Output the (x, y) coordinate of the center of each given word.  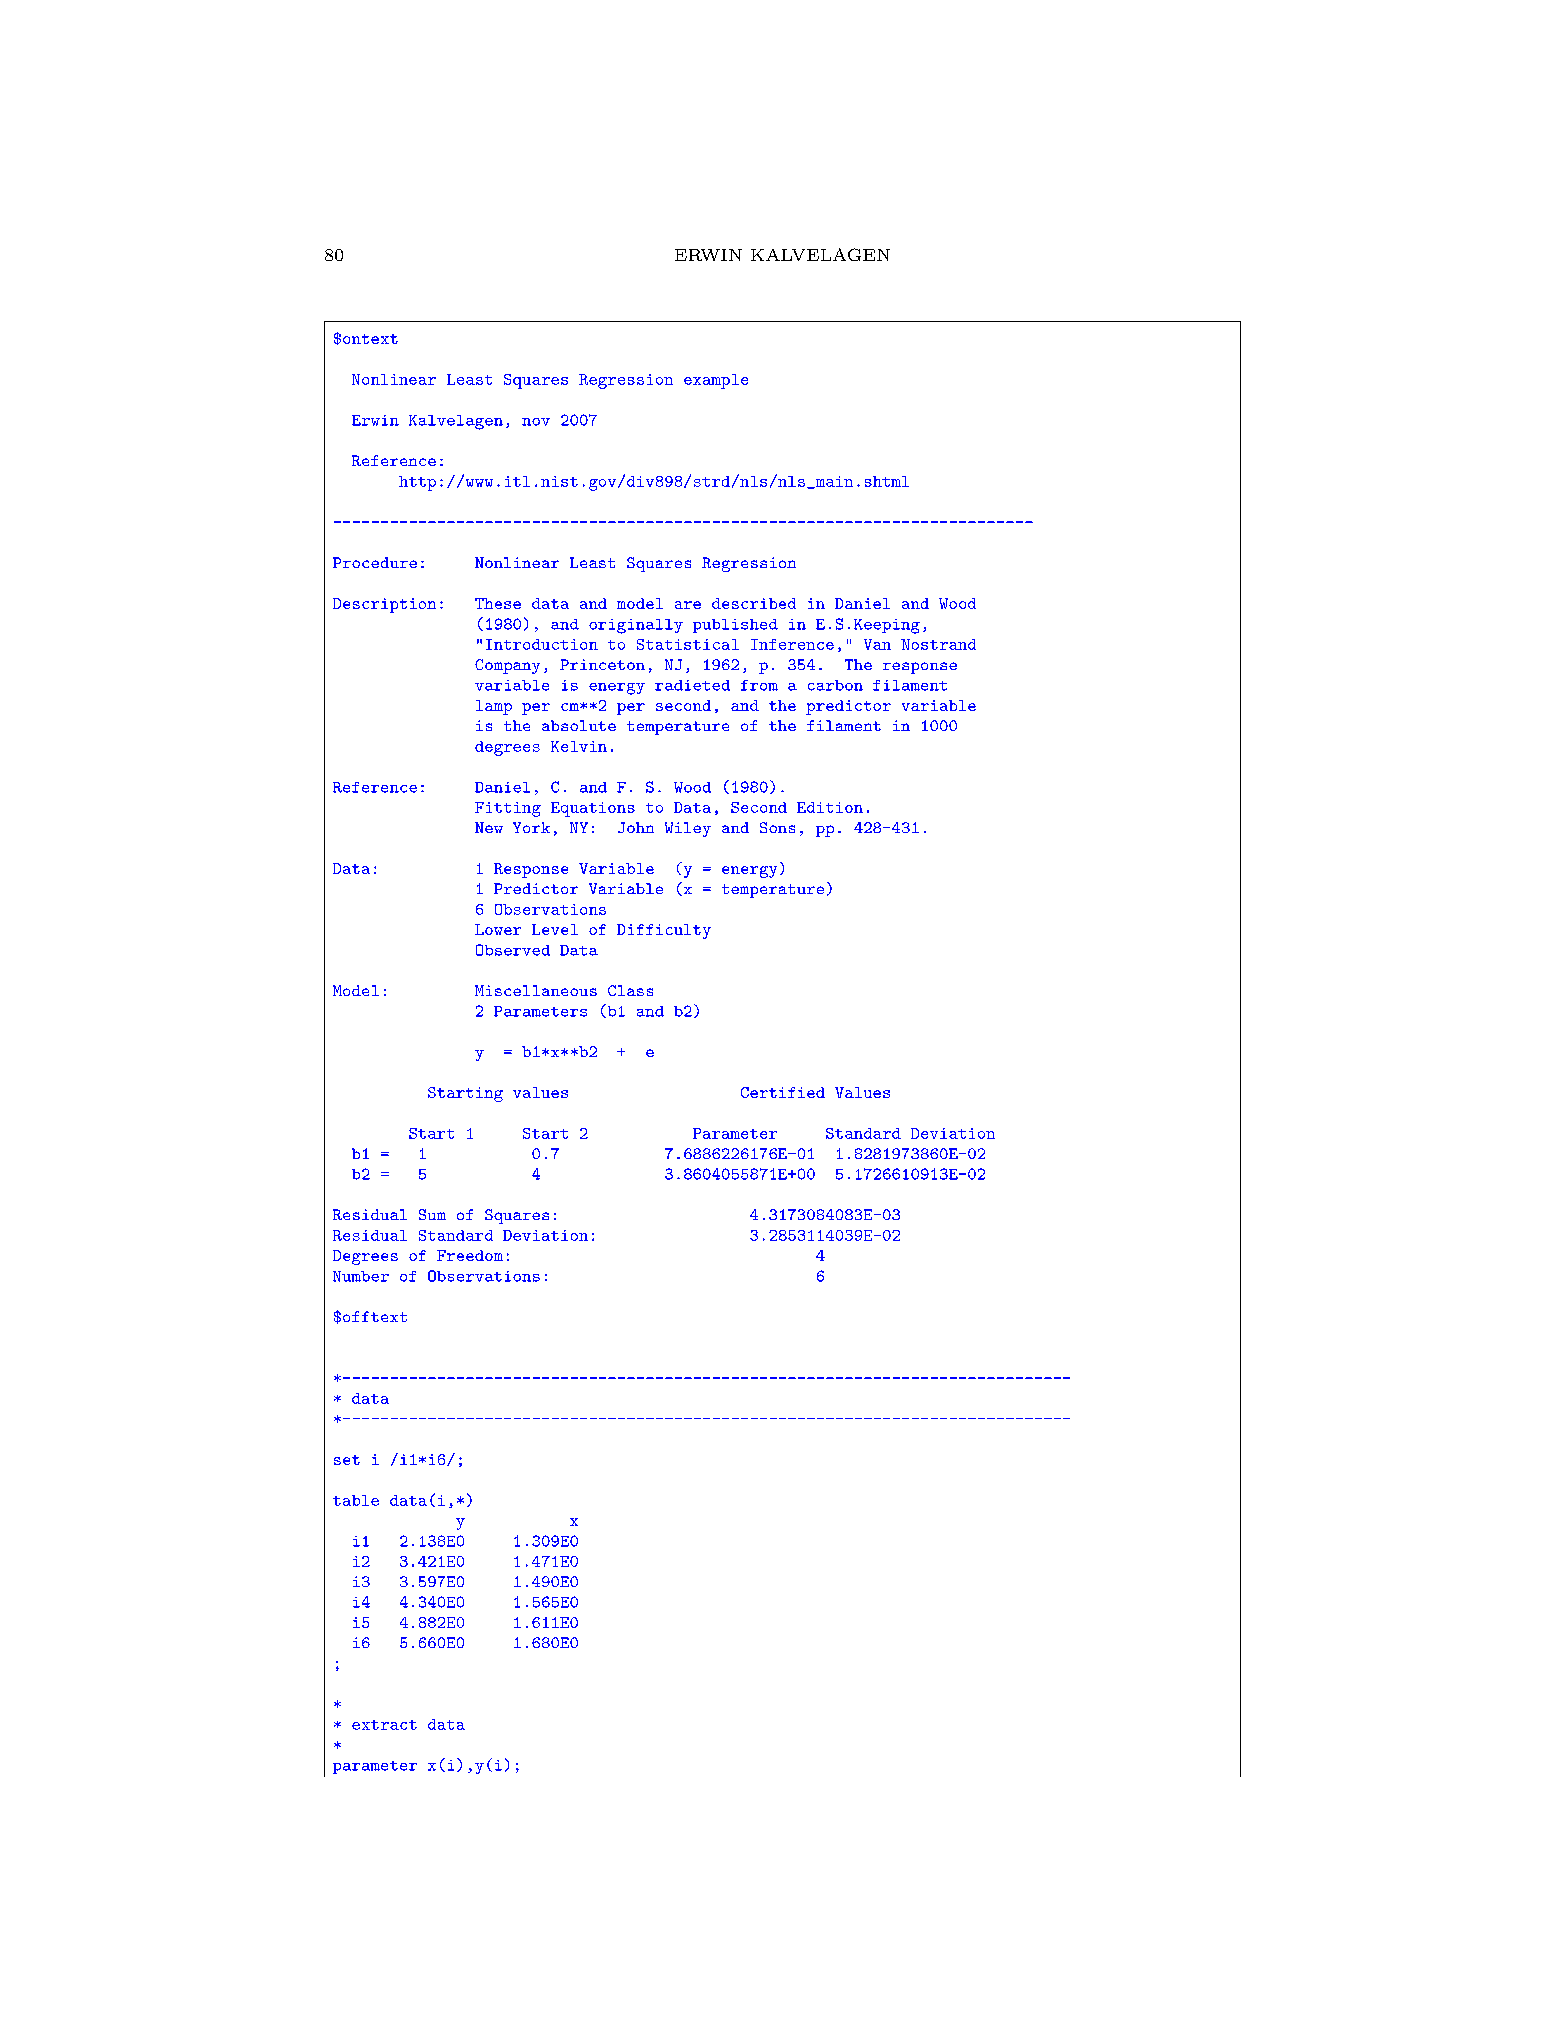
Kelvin (579, 746)
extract (384, 1725)
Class (630, 990)
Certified (783, 1092)
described (754, 603)
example (716, 381)
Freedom (470, 1255)
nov (536, 422)
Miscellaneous (536, 990)
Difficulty (664, 931)
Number (361, 1276)
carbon (835, 685)
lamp (494, 707)
